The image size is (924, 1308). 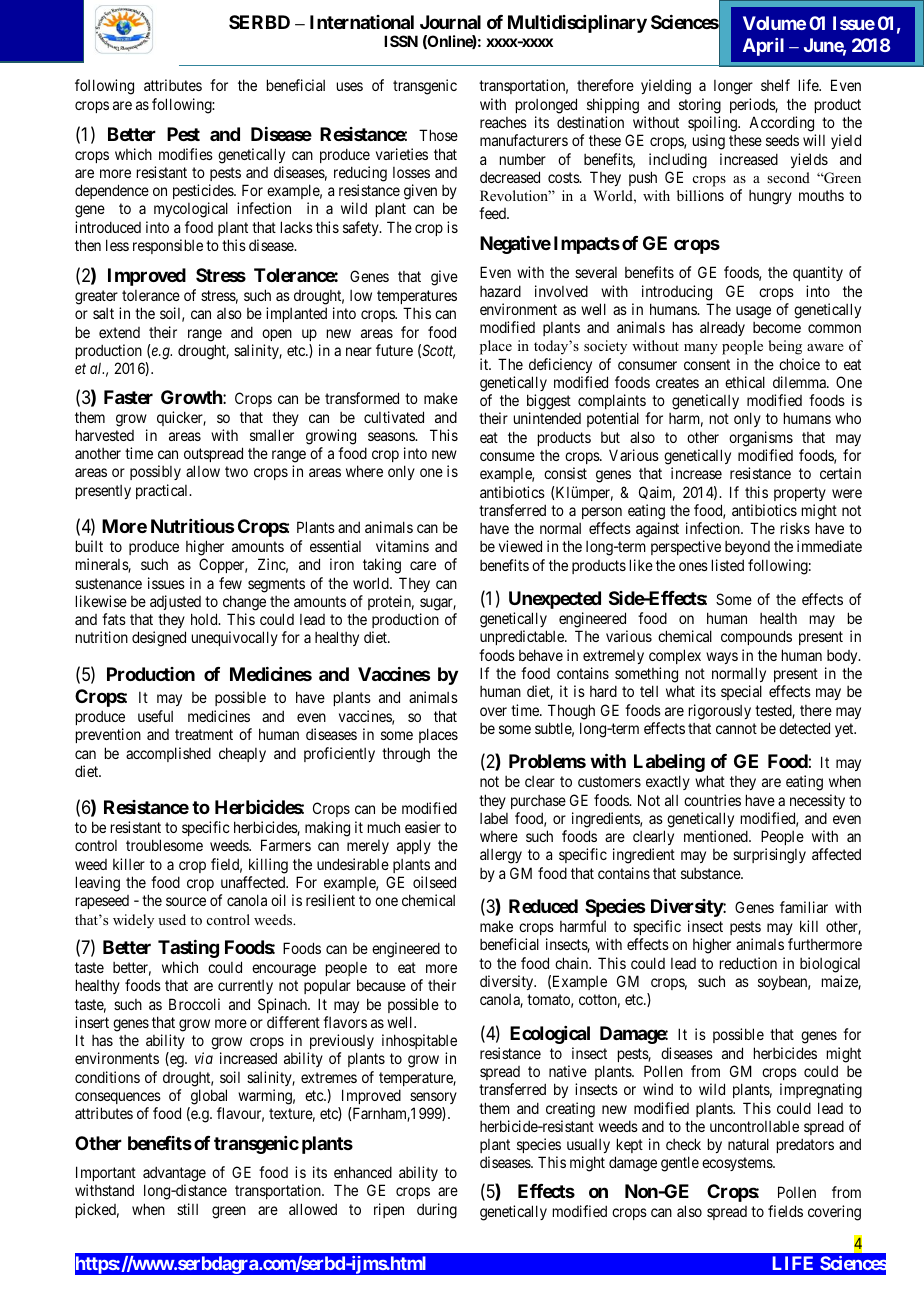 What do you see at coordinates (155, 472) in the document?
I see `possibly` at bounding box center [155, 472].
